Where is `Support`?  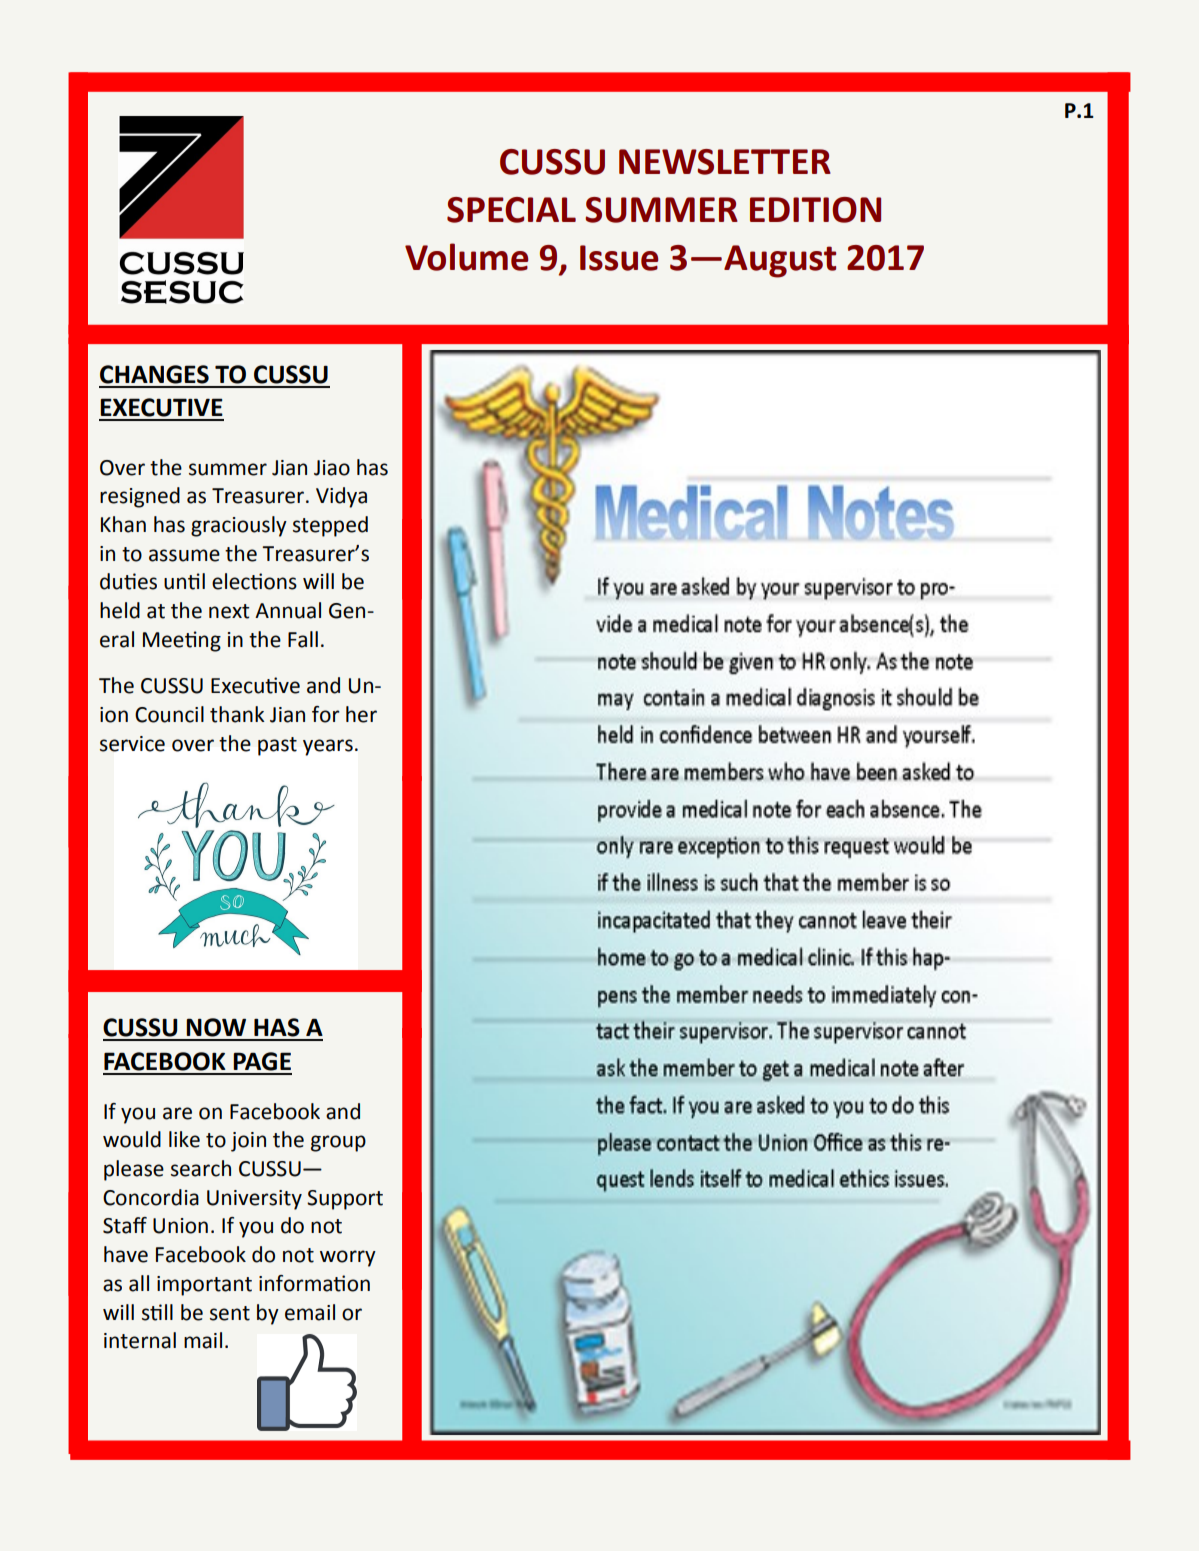
Support is located at coordinates (345, 1200).
